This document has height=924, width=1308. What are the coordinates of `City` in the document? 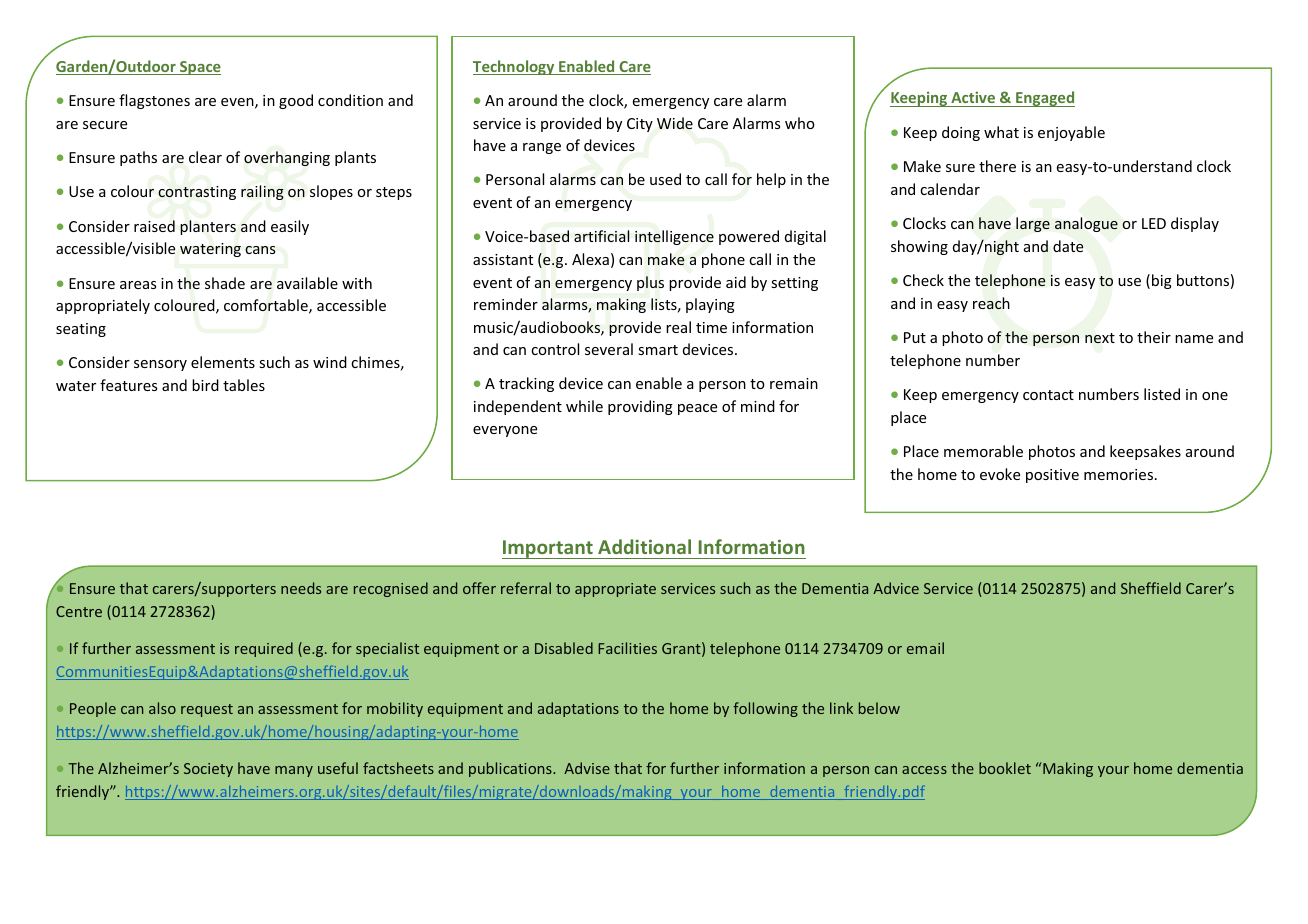 It's located at (640, 125).
